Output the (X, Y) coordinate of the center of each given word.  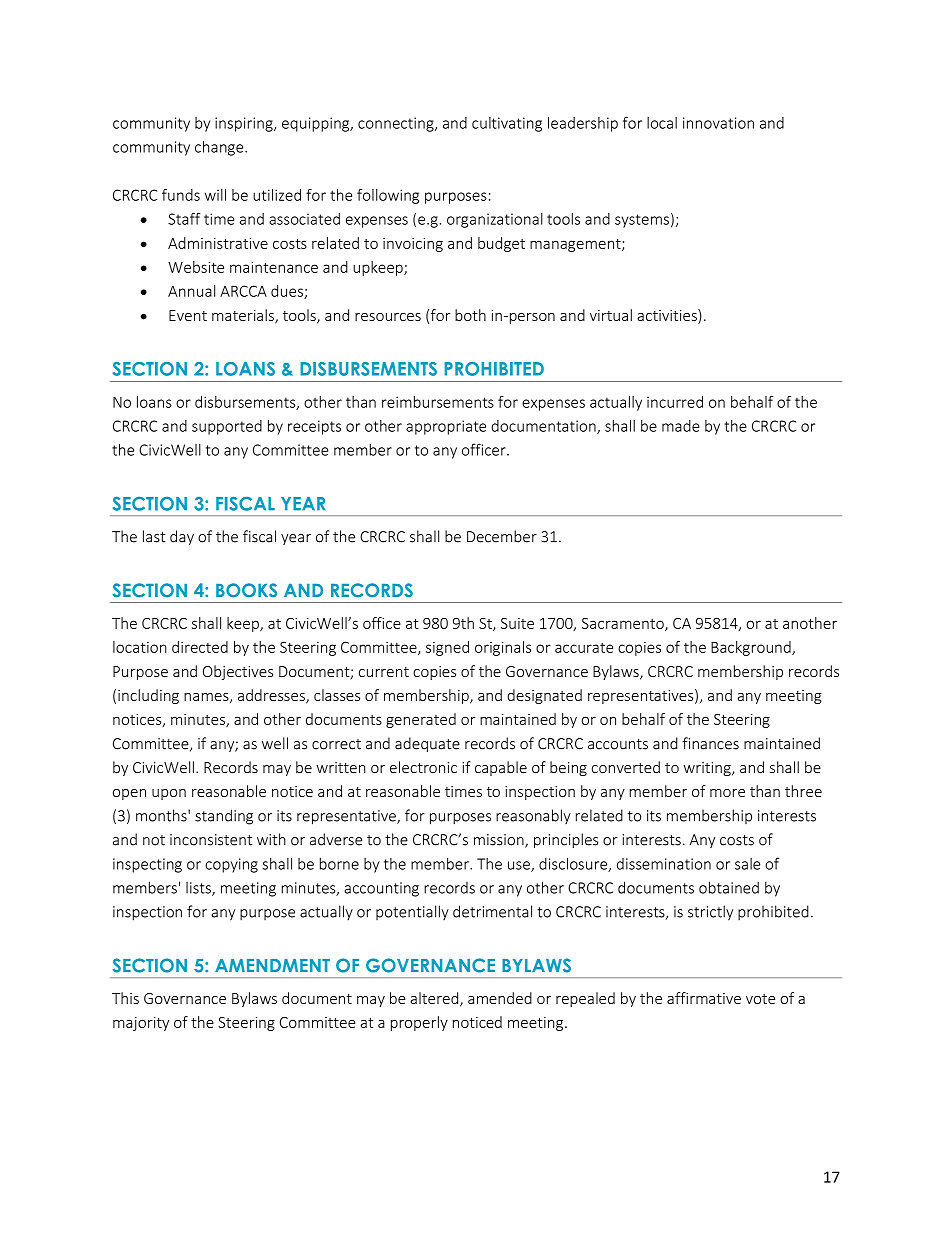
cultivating (507, 124)
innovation (718, 123)
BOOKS (246, 590)
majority (141, 1024)
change (220, 148)
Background (752, 648)
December (502, 536)
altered (436, 999)
